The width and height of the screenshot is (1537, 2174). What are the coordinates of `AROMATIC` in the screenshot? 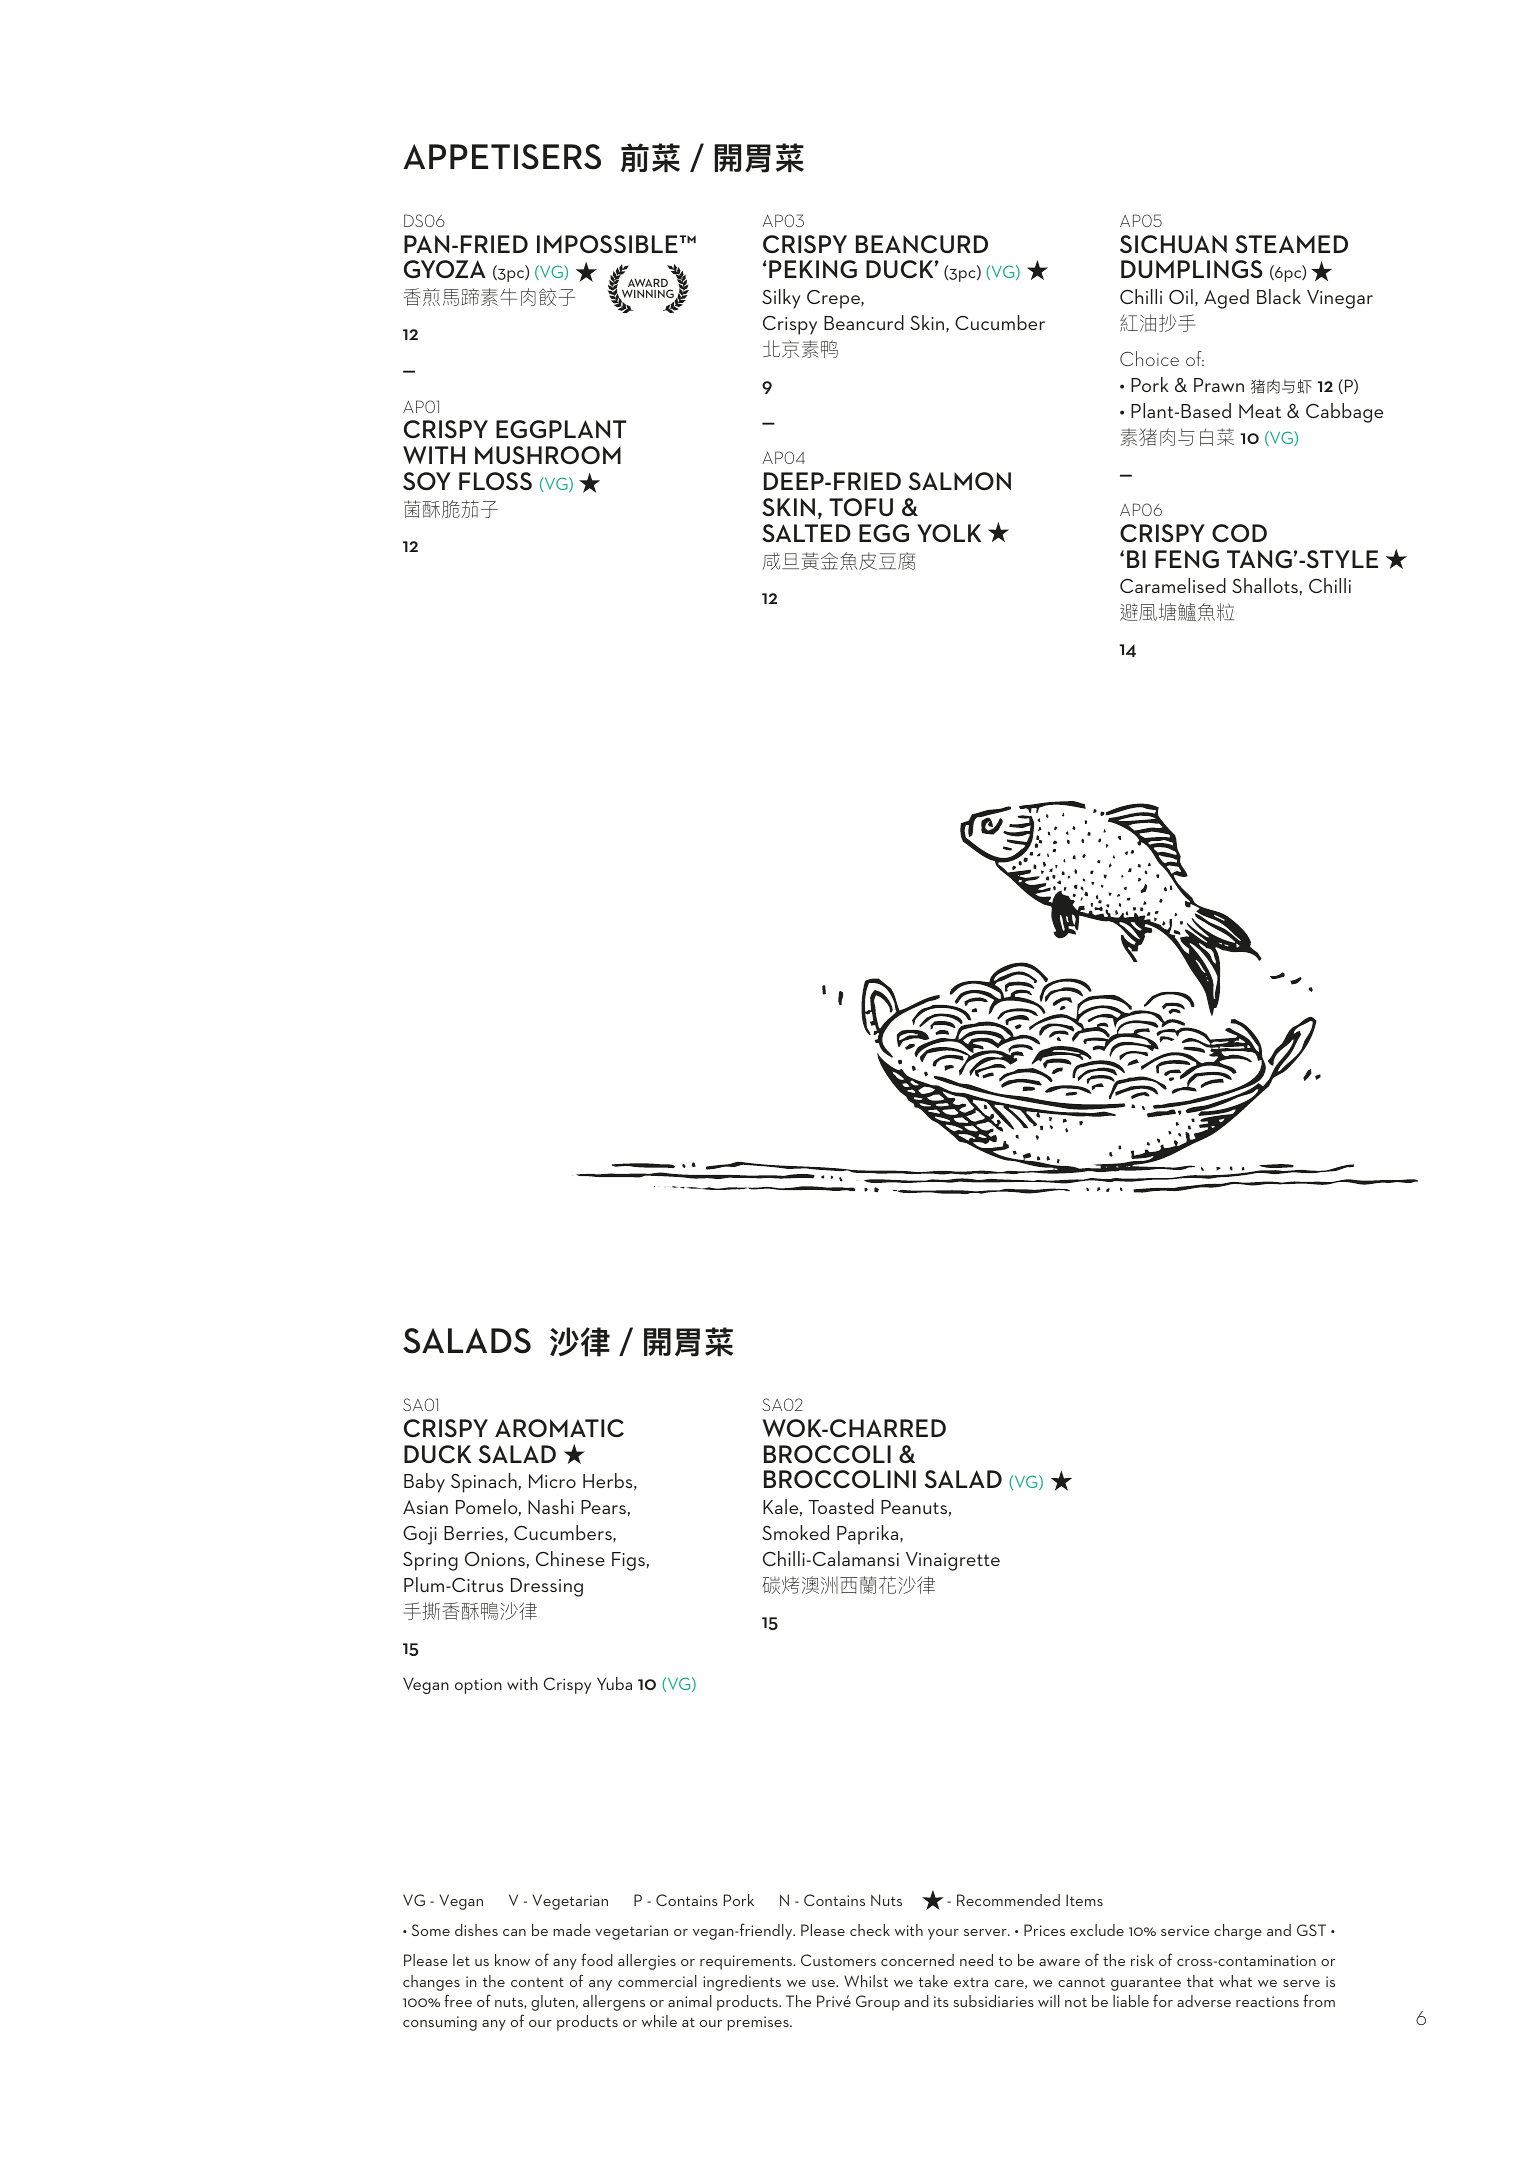 It's located at (559, 1428).
